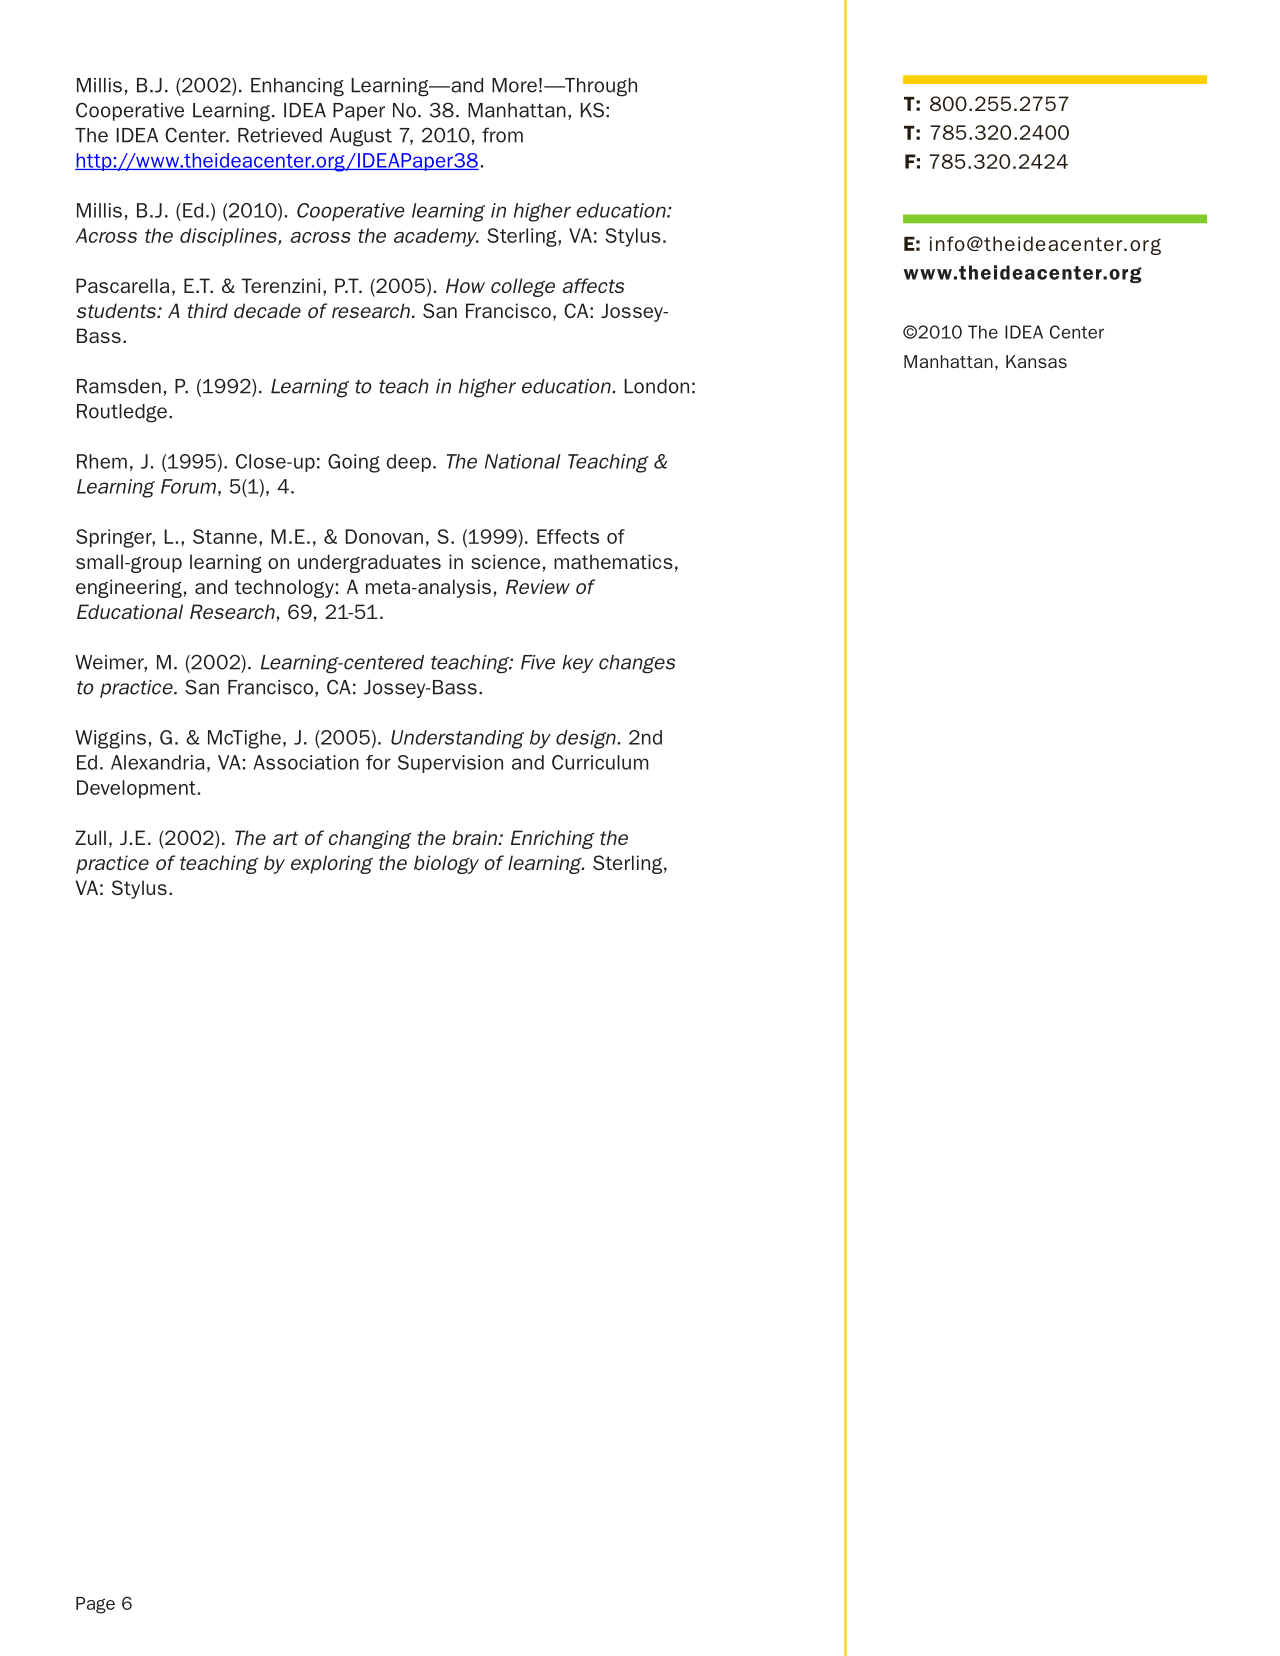 This screenshot has height=1656, width=1280. I want to click on Page, so click(95, 1605).
